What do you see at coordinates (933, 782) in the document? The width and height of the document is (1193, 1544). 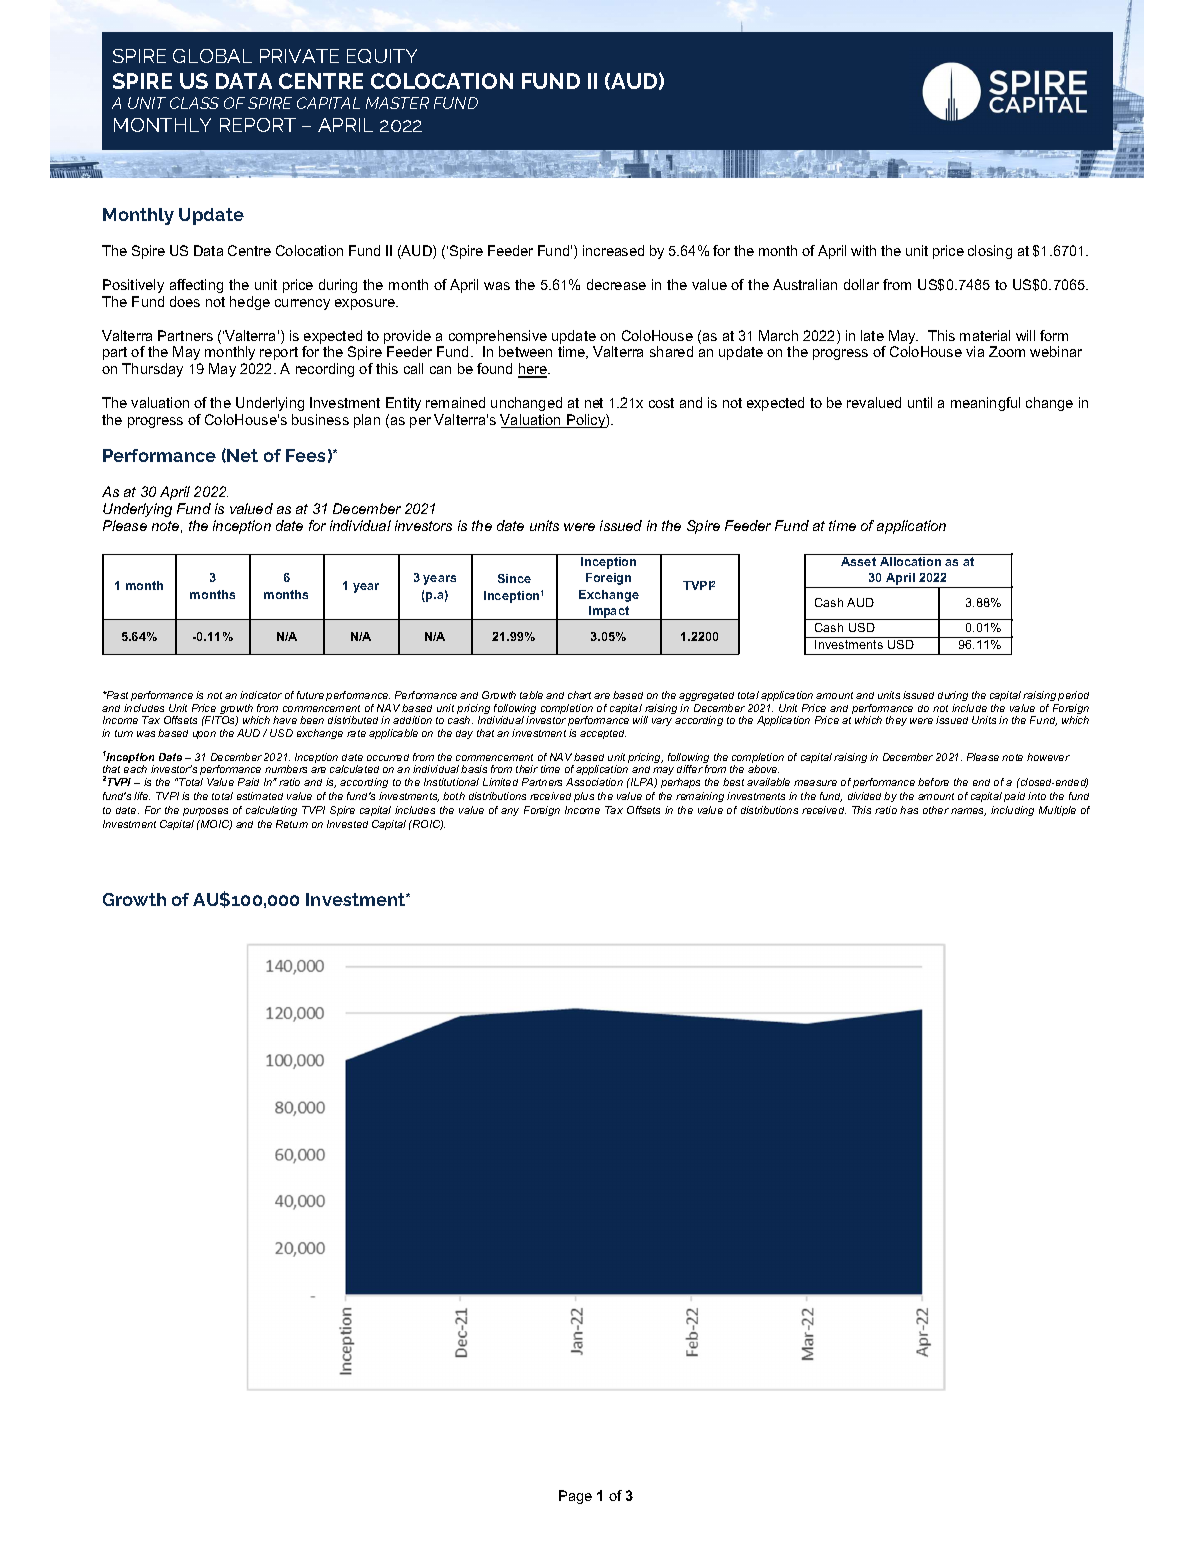 I see `before` at bounding box center [933, 782].
